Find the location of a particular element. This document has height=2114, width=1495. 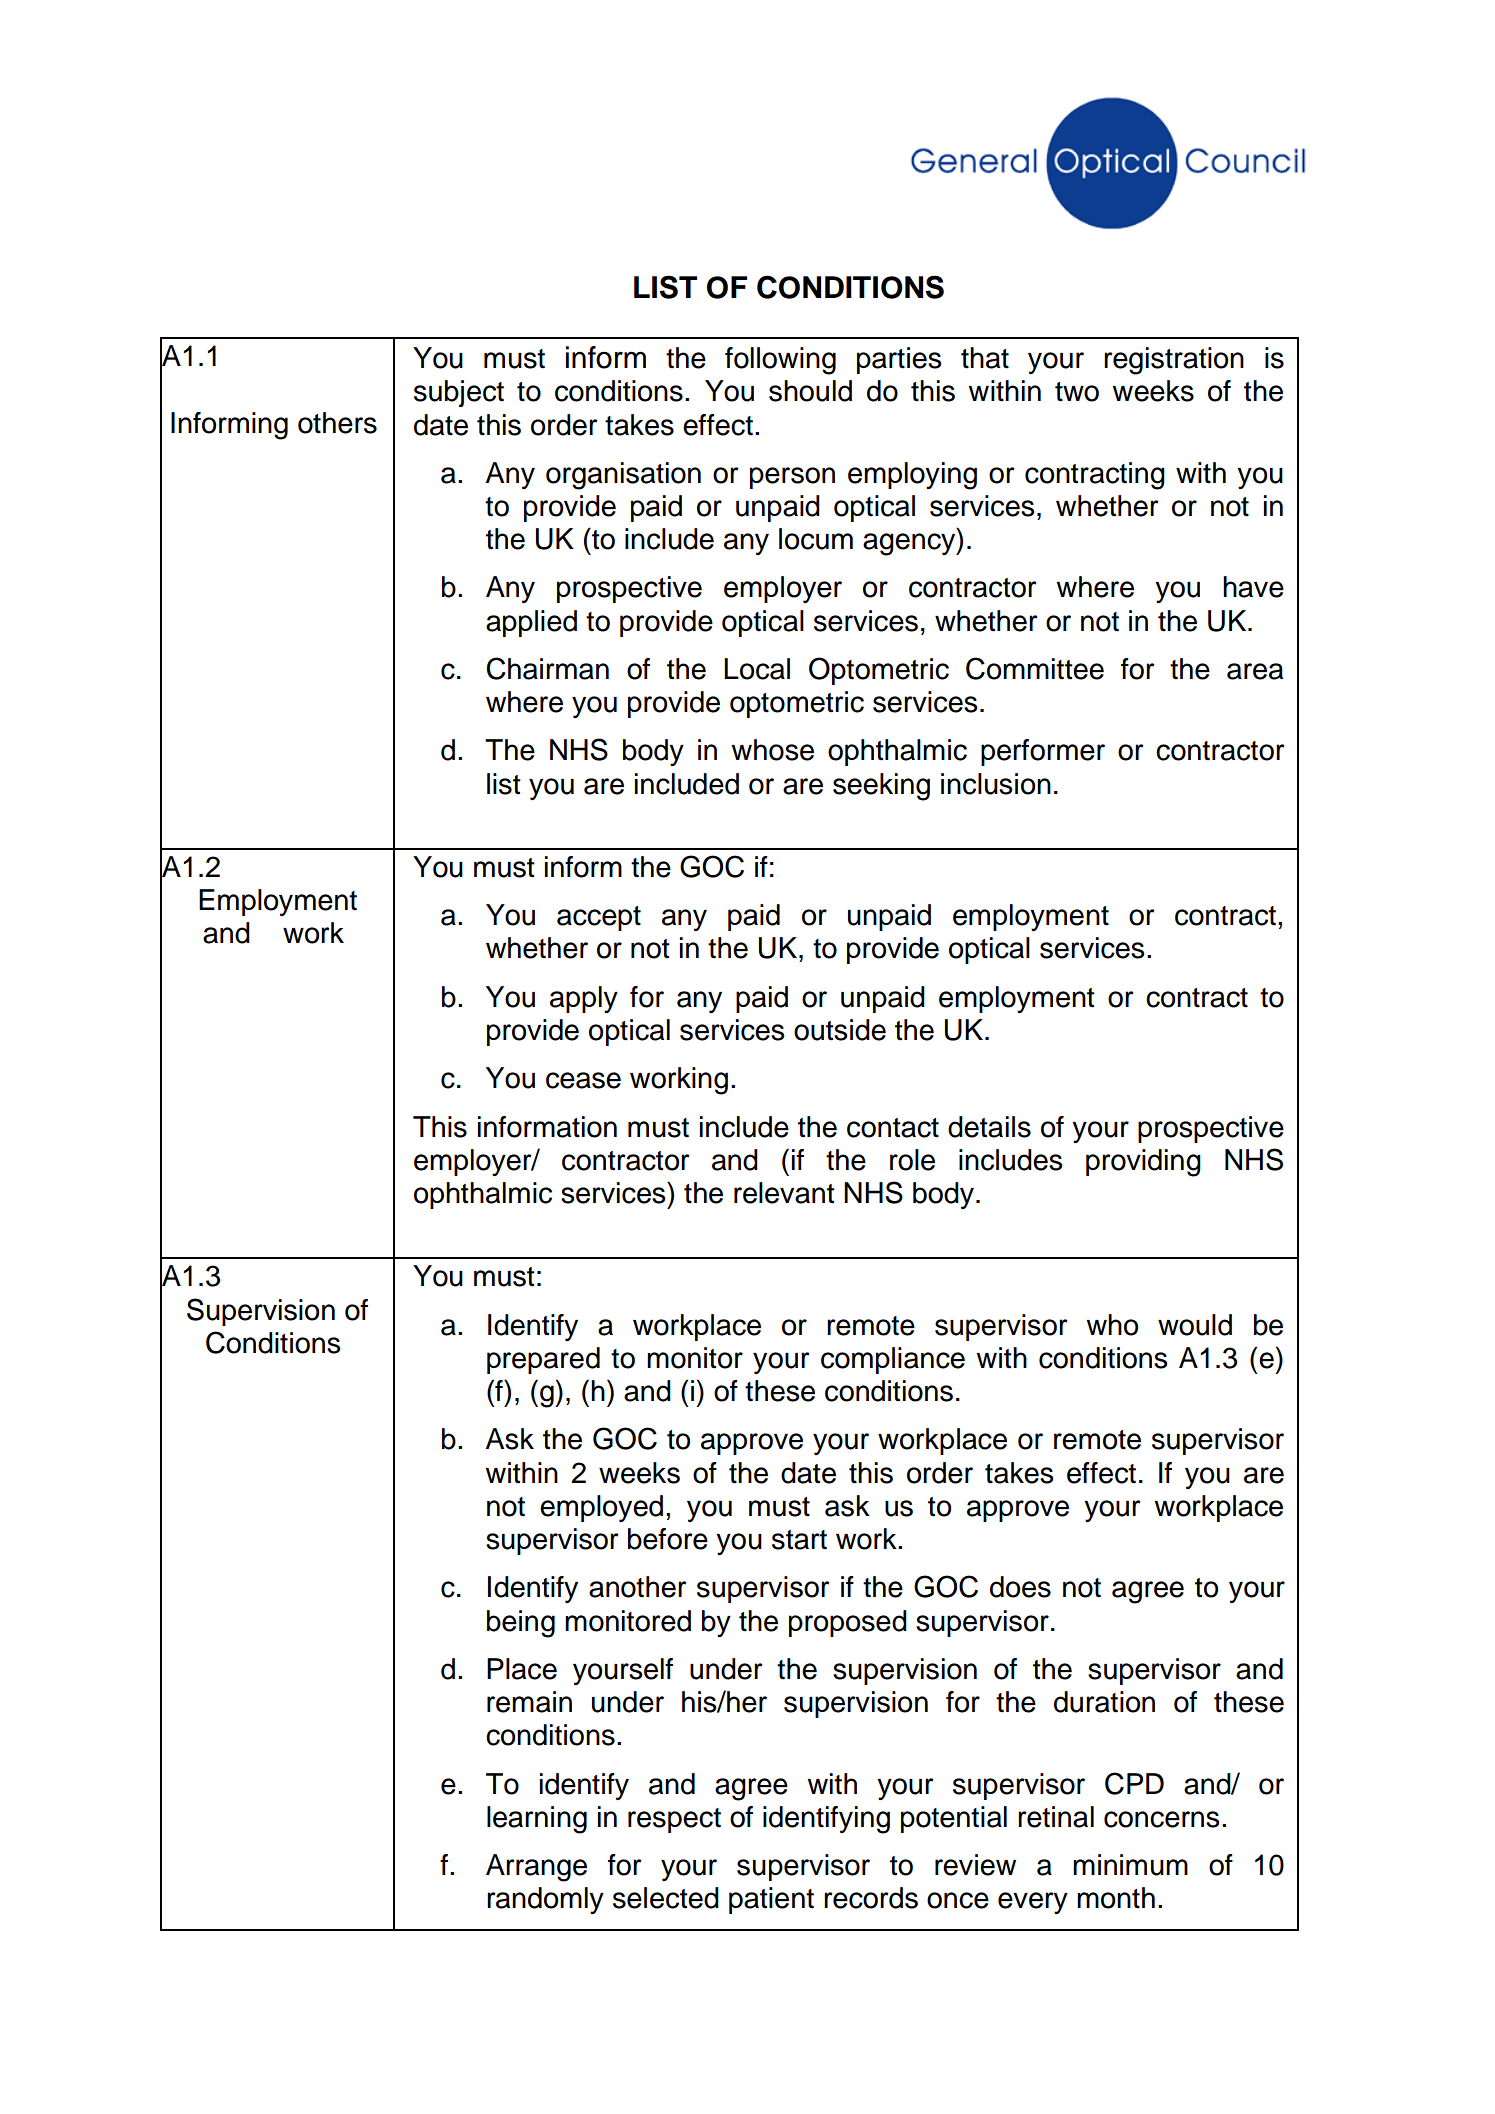

patient is located at coordinates (771, 1900).
